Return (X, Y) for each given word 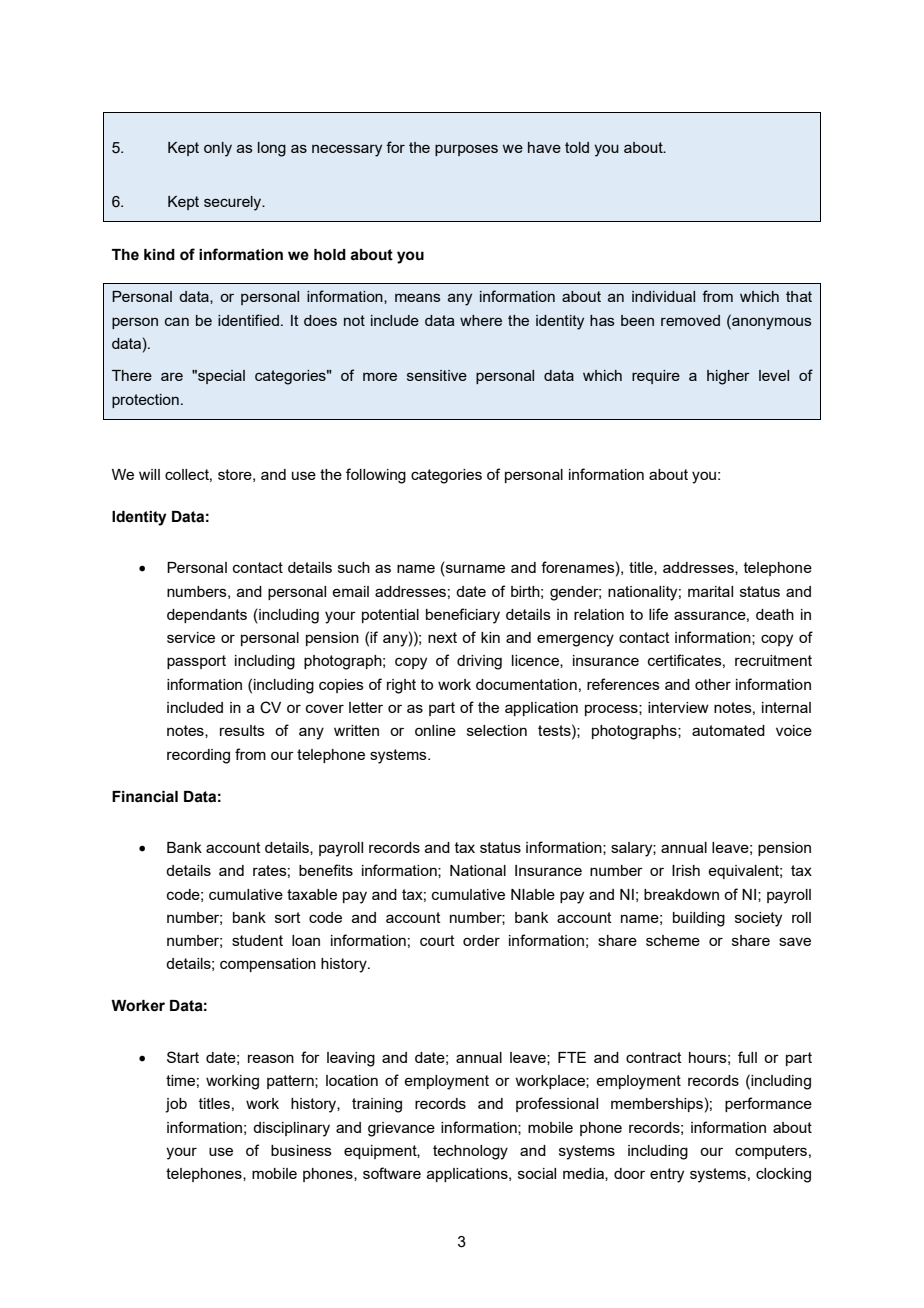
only (218, 149)
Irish (686, 870)
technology (470, 1152)
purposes (466, 150)
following (376, 476)
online (435, 730)
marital (710, 591)
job (176, 1105)
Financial (145, 797)
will (149, 474)
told (577, 147)
